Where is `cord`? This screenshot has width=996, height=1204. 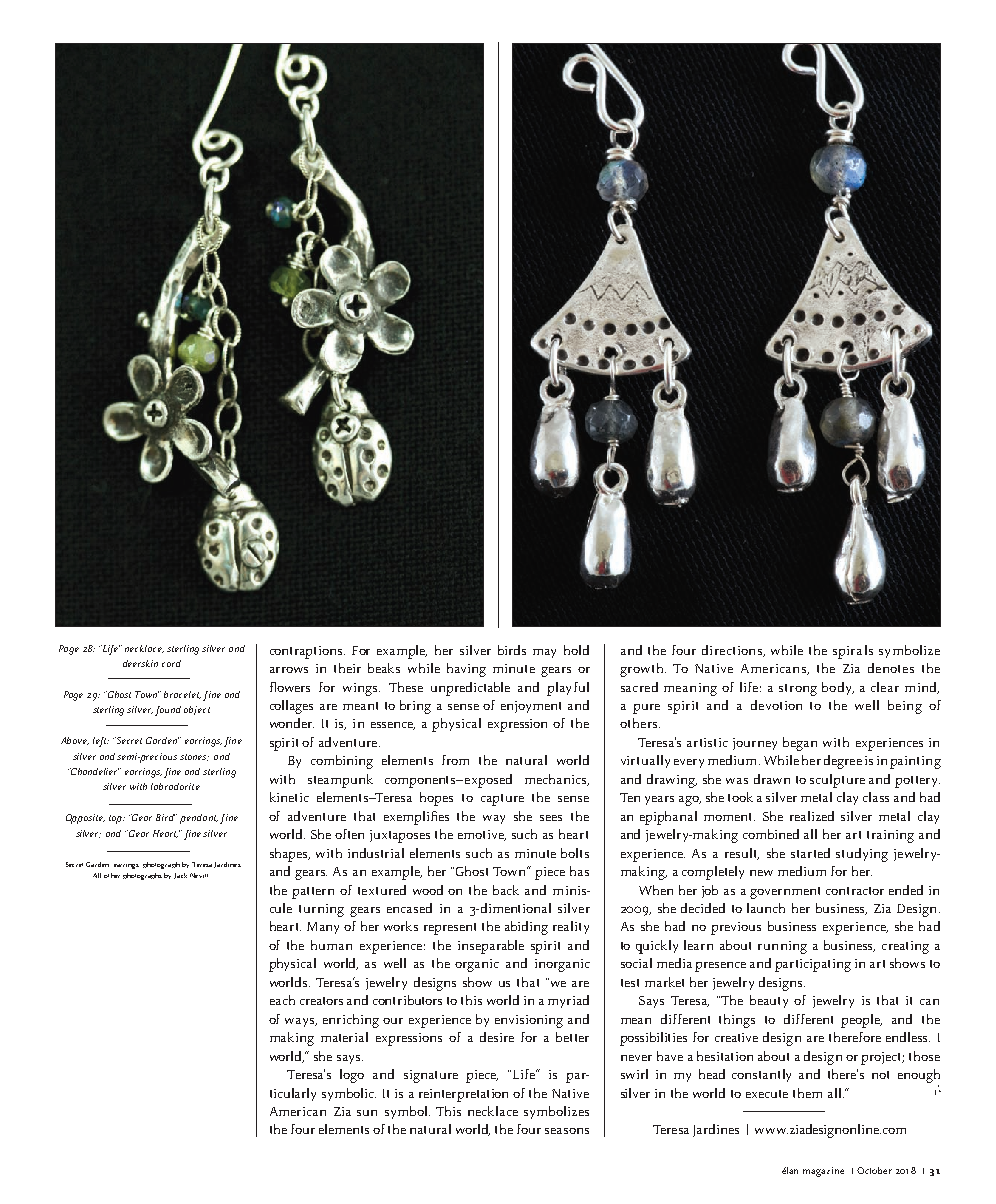
cord is located at coordinates (171, 663).
